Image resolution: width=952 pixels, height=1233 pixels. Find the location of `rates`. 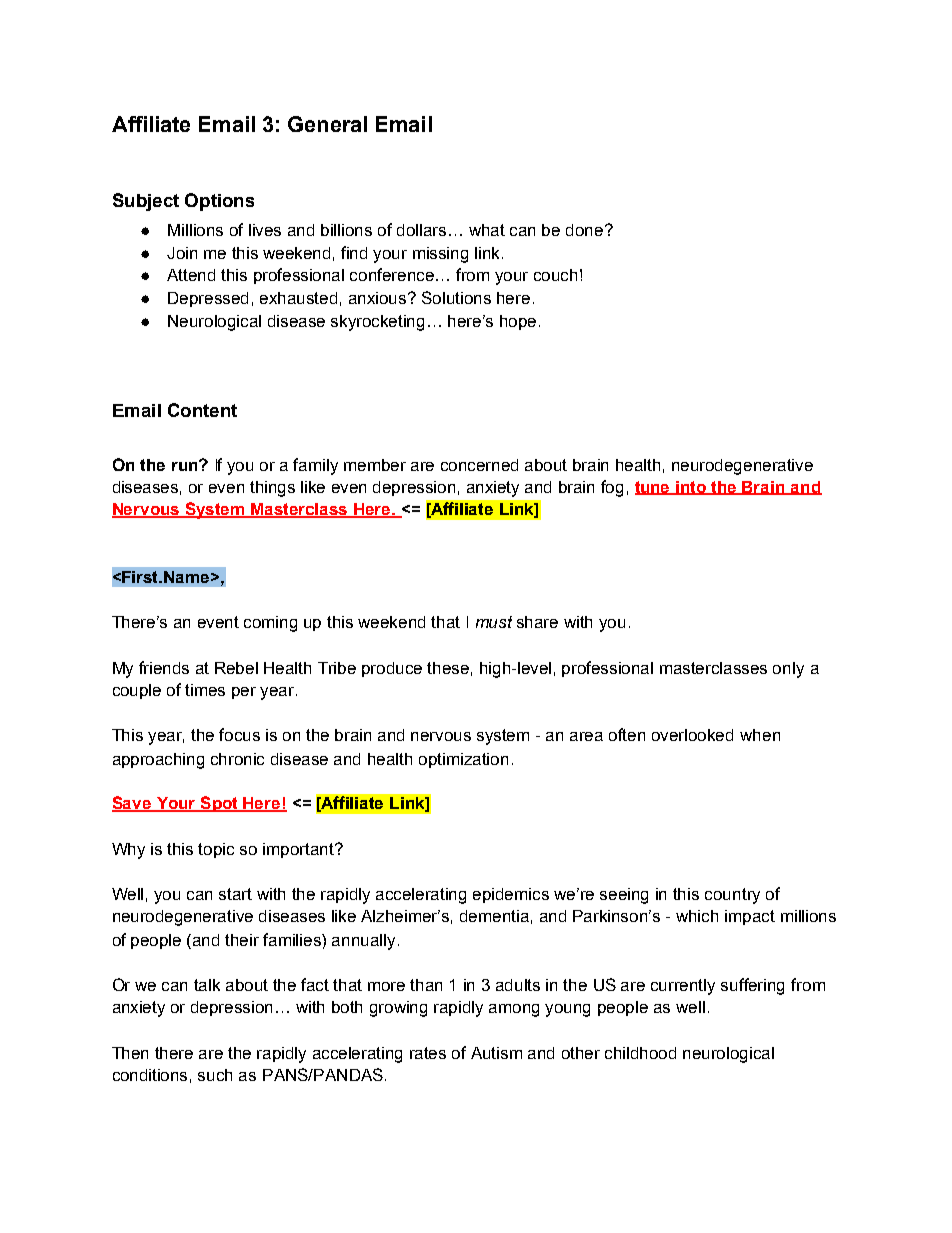

rates is located at coordinates (428, 1053).
